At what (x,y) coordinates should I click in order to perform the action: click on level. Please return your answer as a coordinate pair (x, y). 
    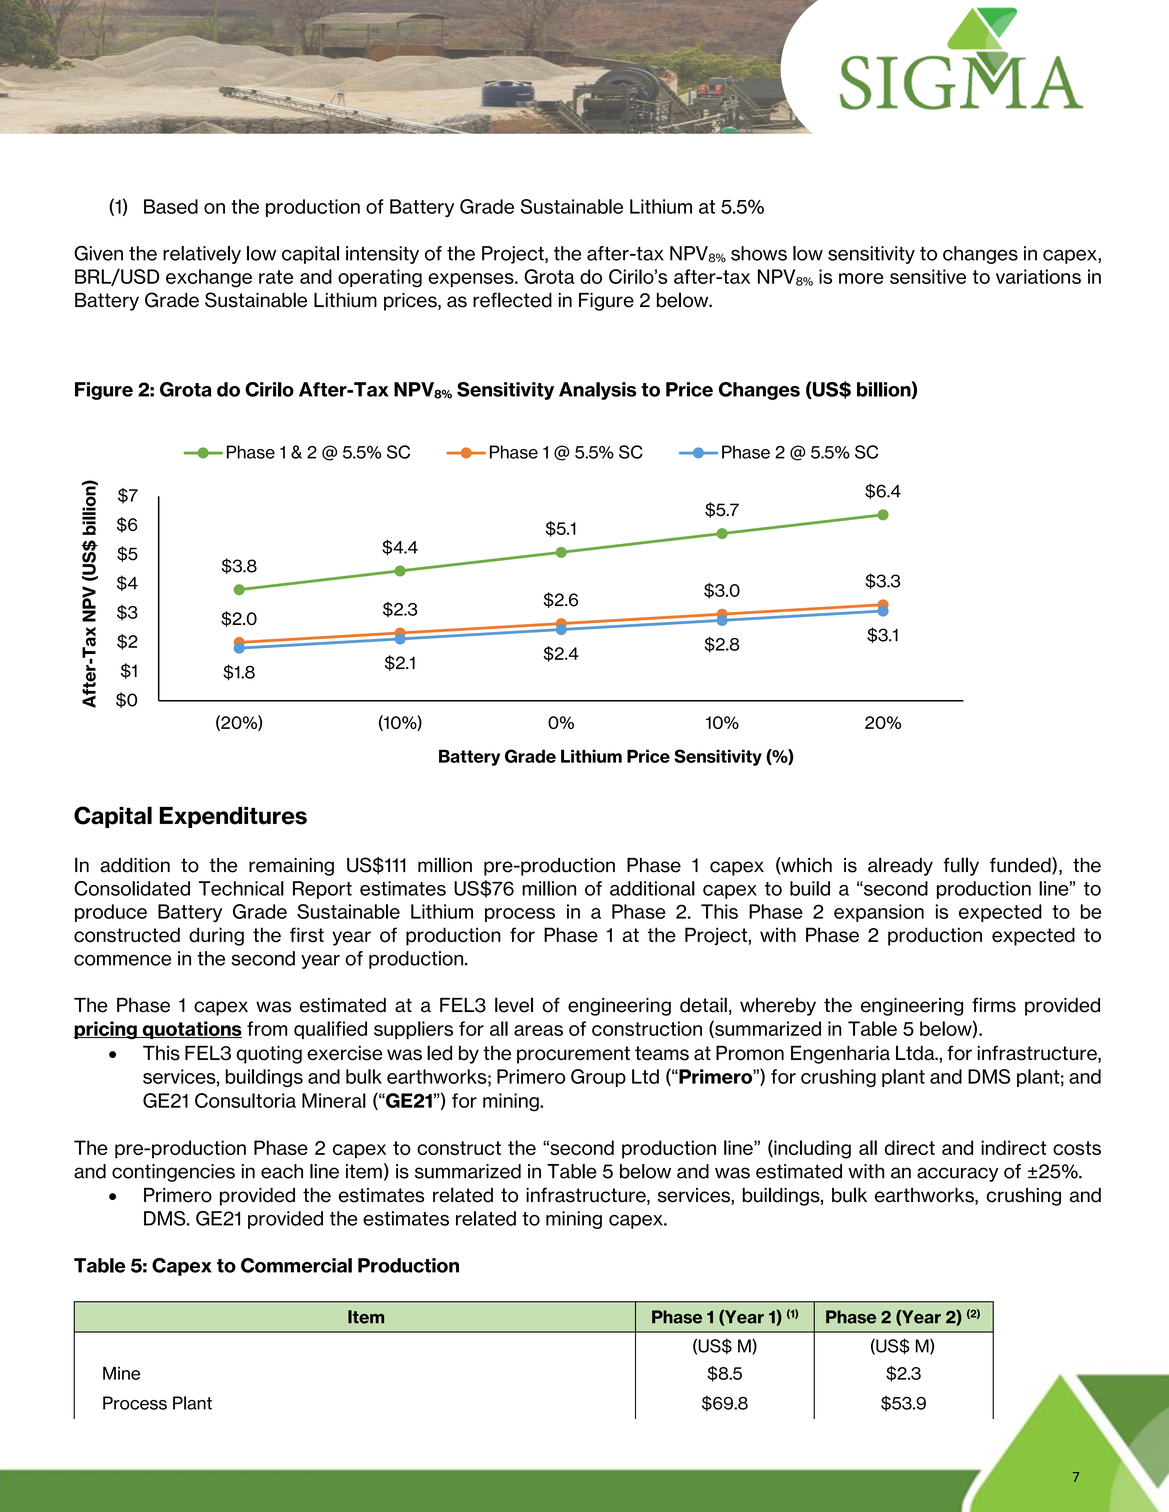
    Looking at the image, I should click on (514, 1005).
